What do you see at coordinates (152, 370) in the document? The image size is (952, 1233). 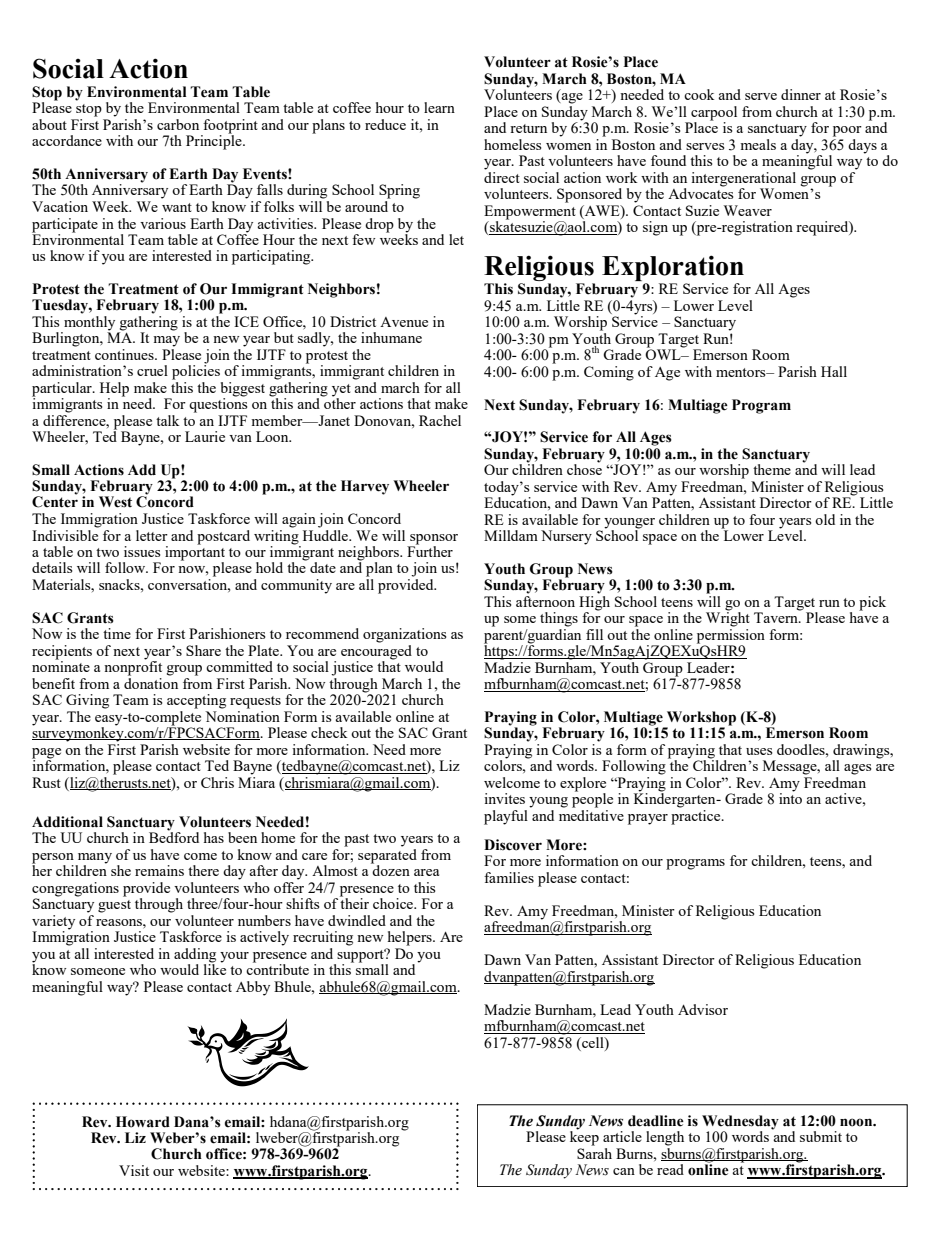 I see `cruel` at bounding box center [152, 370].
